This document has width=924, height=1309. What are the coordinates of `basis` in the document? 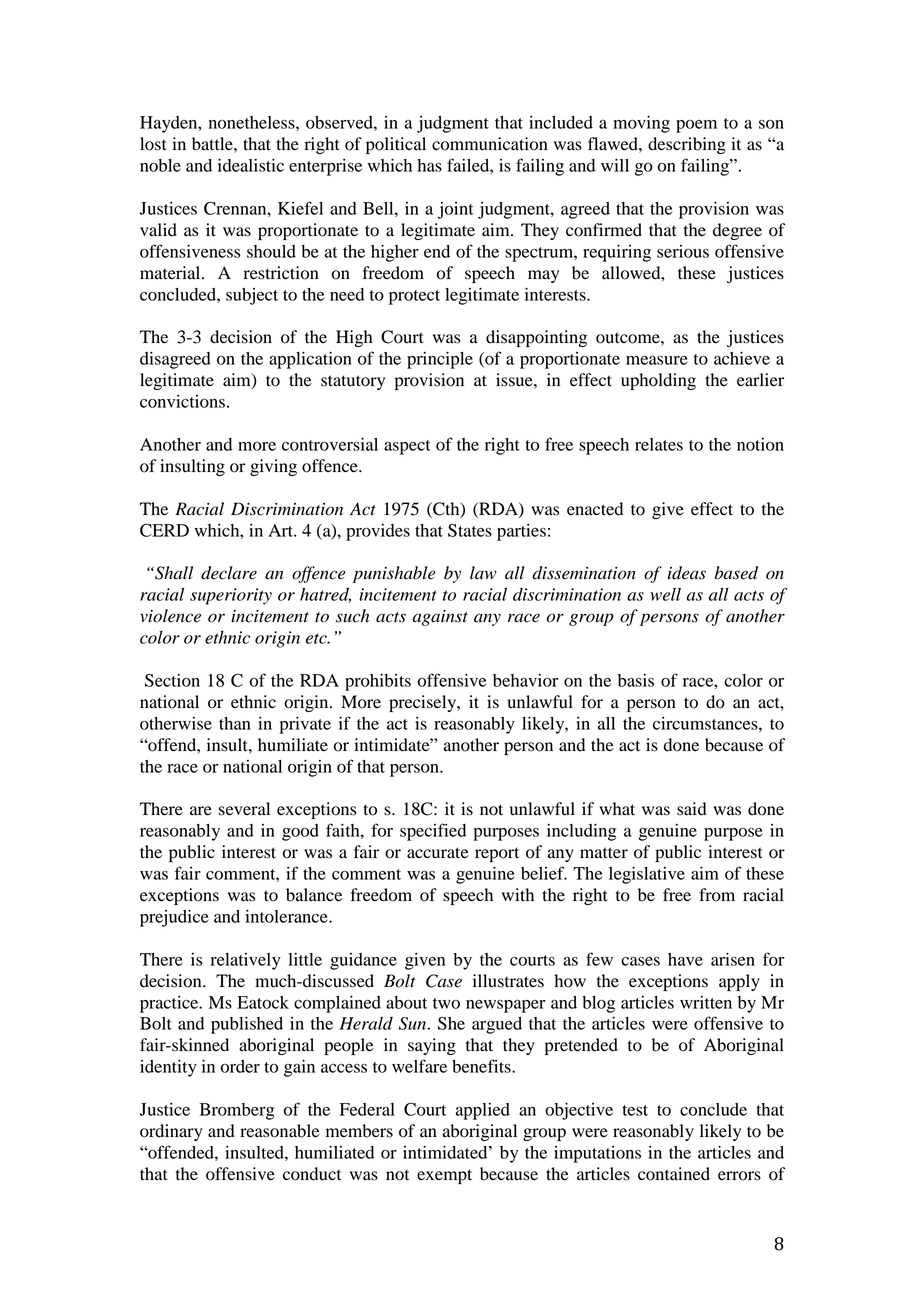 It's located at (636, 680).
